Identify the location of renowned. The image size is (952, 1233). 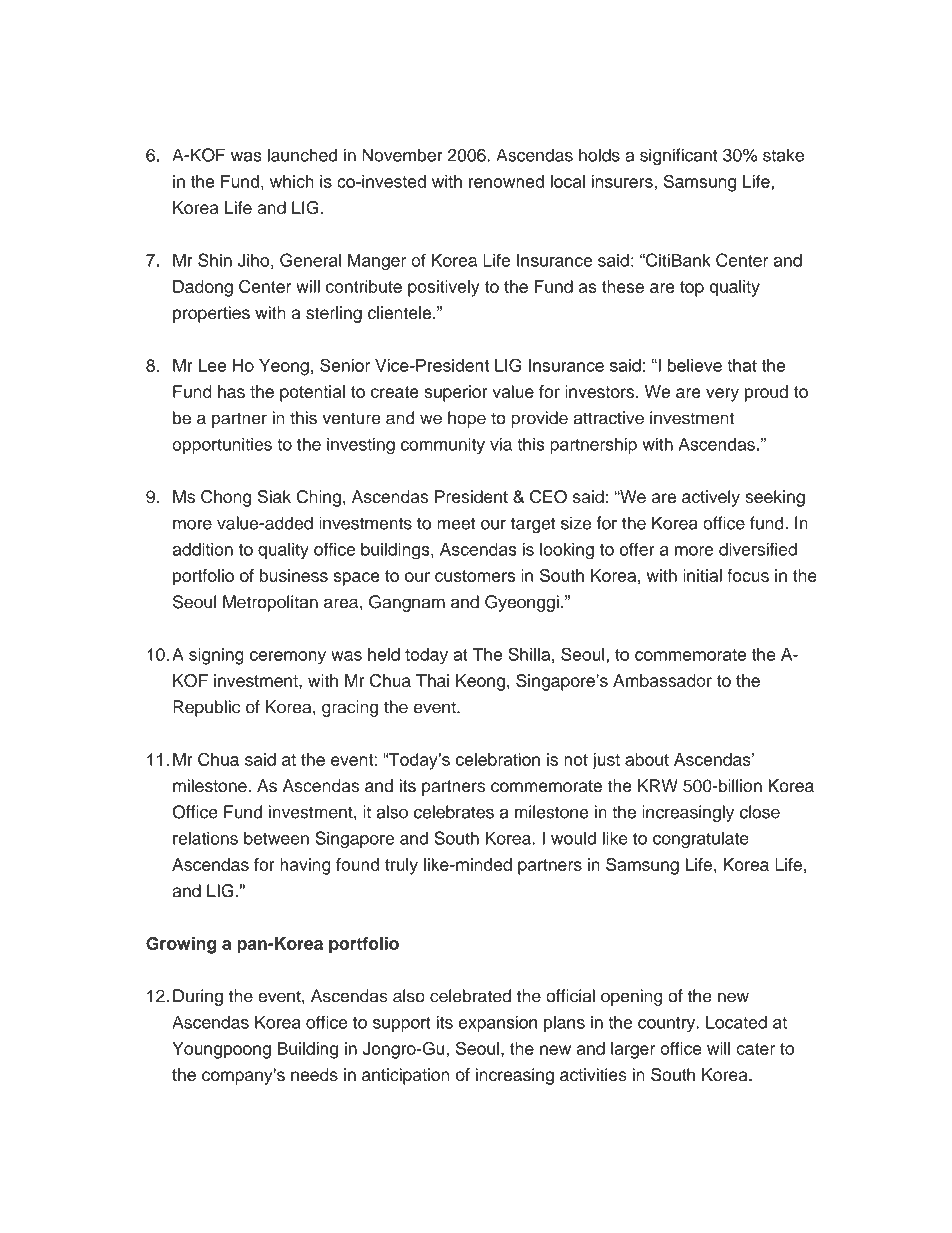
(506, 181).
